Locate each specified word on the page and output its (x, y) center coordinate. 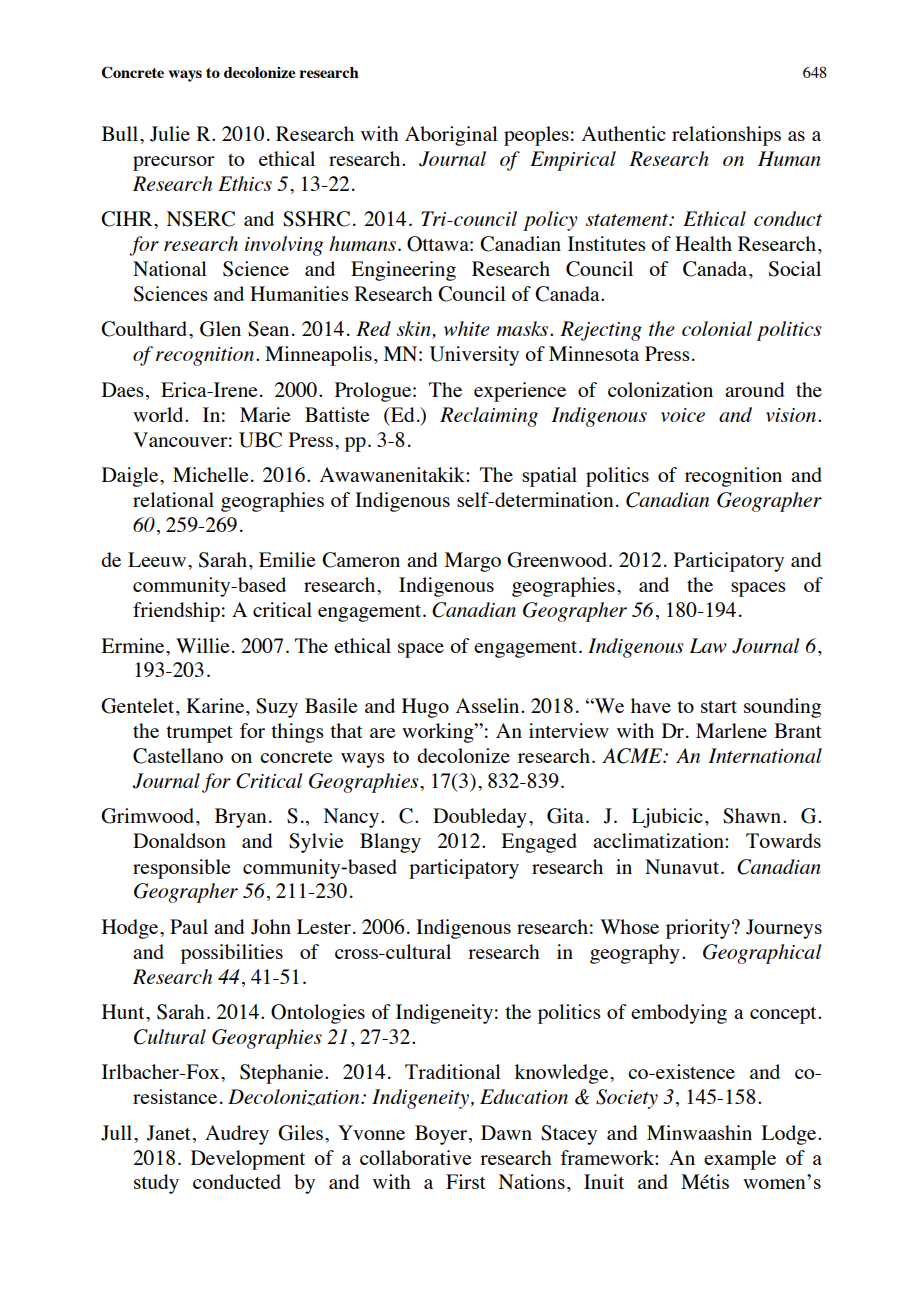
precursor (174, 163)
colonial (717, 328)
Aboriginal (451, 136)
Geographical (762, 954)
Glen (220, 329)
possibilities (232, 954)
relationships (726, 136)
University (474, 356)
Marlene (731, 730)
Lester (324, 926)
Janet (169, 1133)
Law (708, 645)
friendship (176, 612)
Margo (473, 562)
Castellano (178, 756)
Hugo (425, 708)
